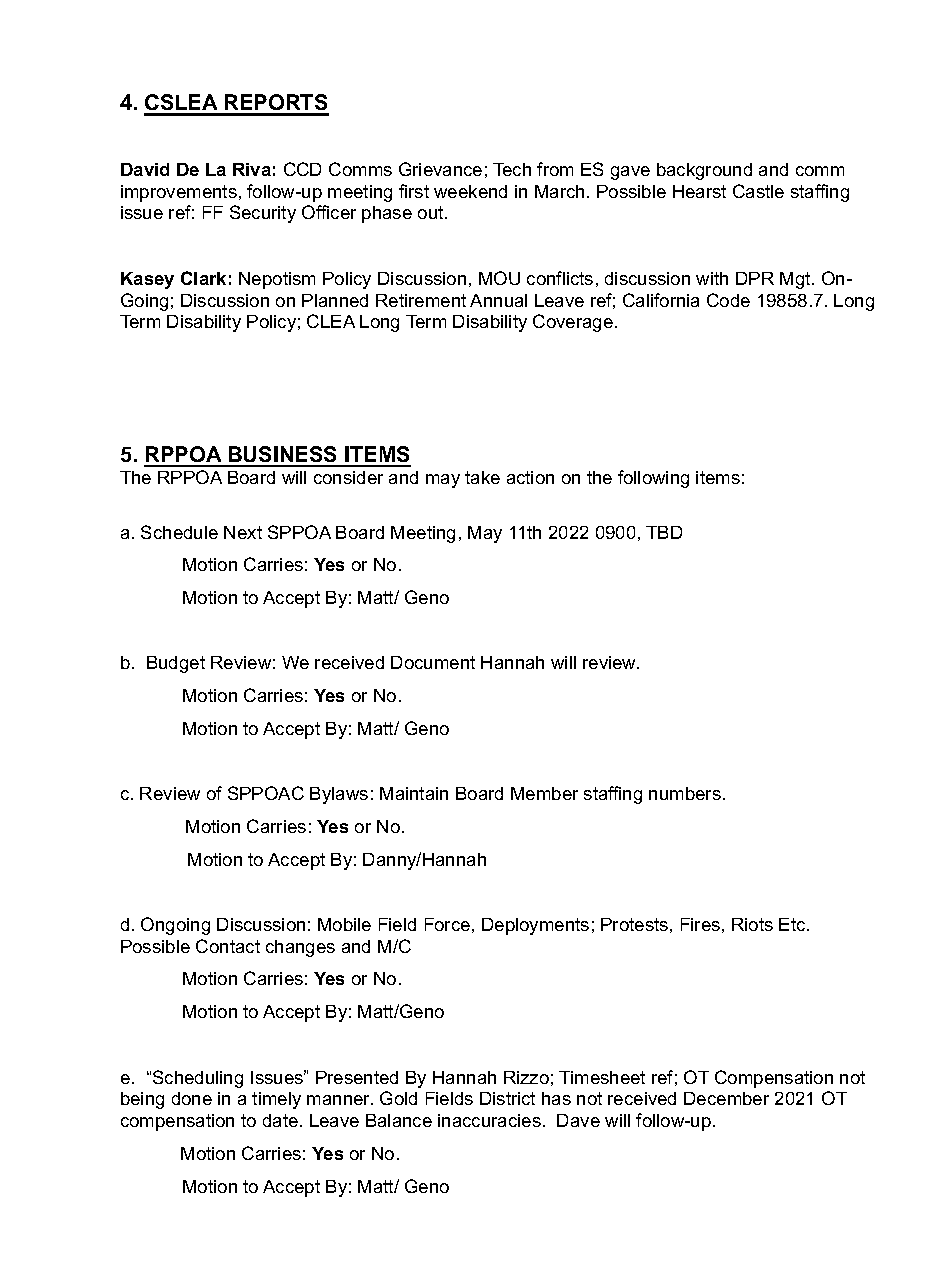 The width and height of the page is (952, 1272). Describe the element at coordinates (447, 924) in the page. I see `Force` at that location.
